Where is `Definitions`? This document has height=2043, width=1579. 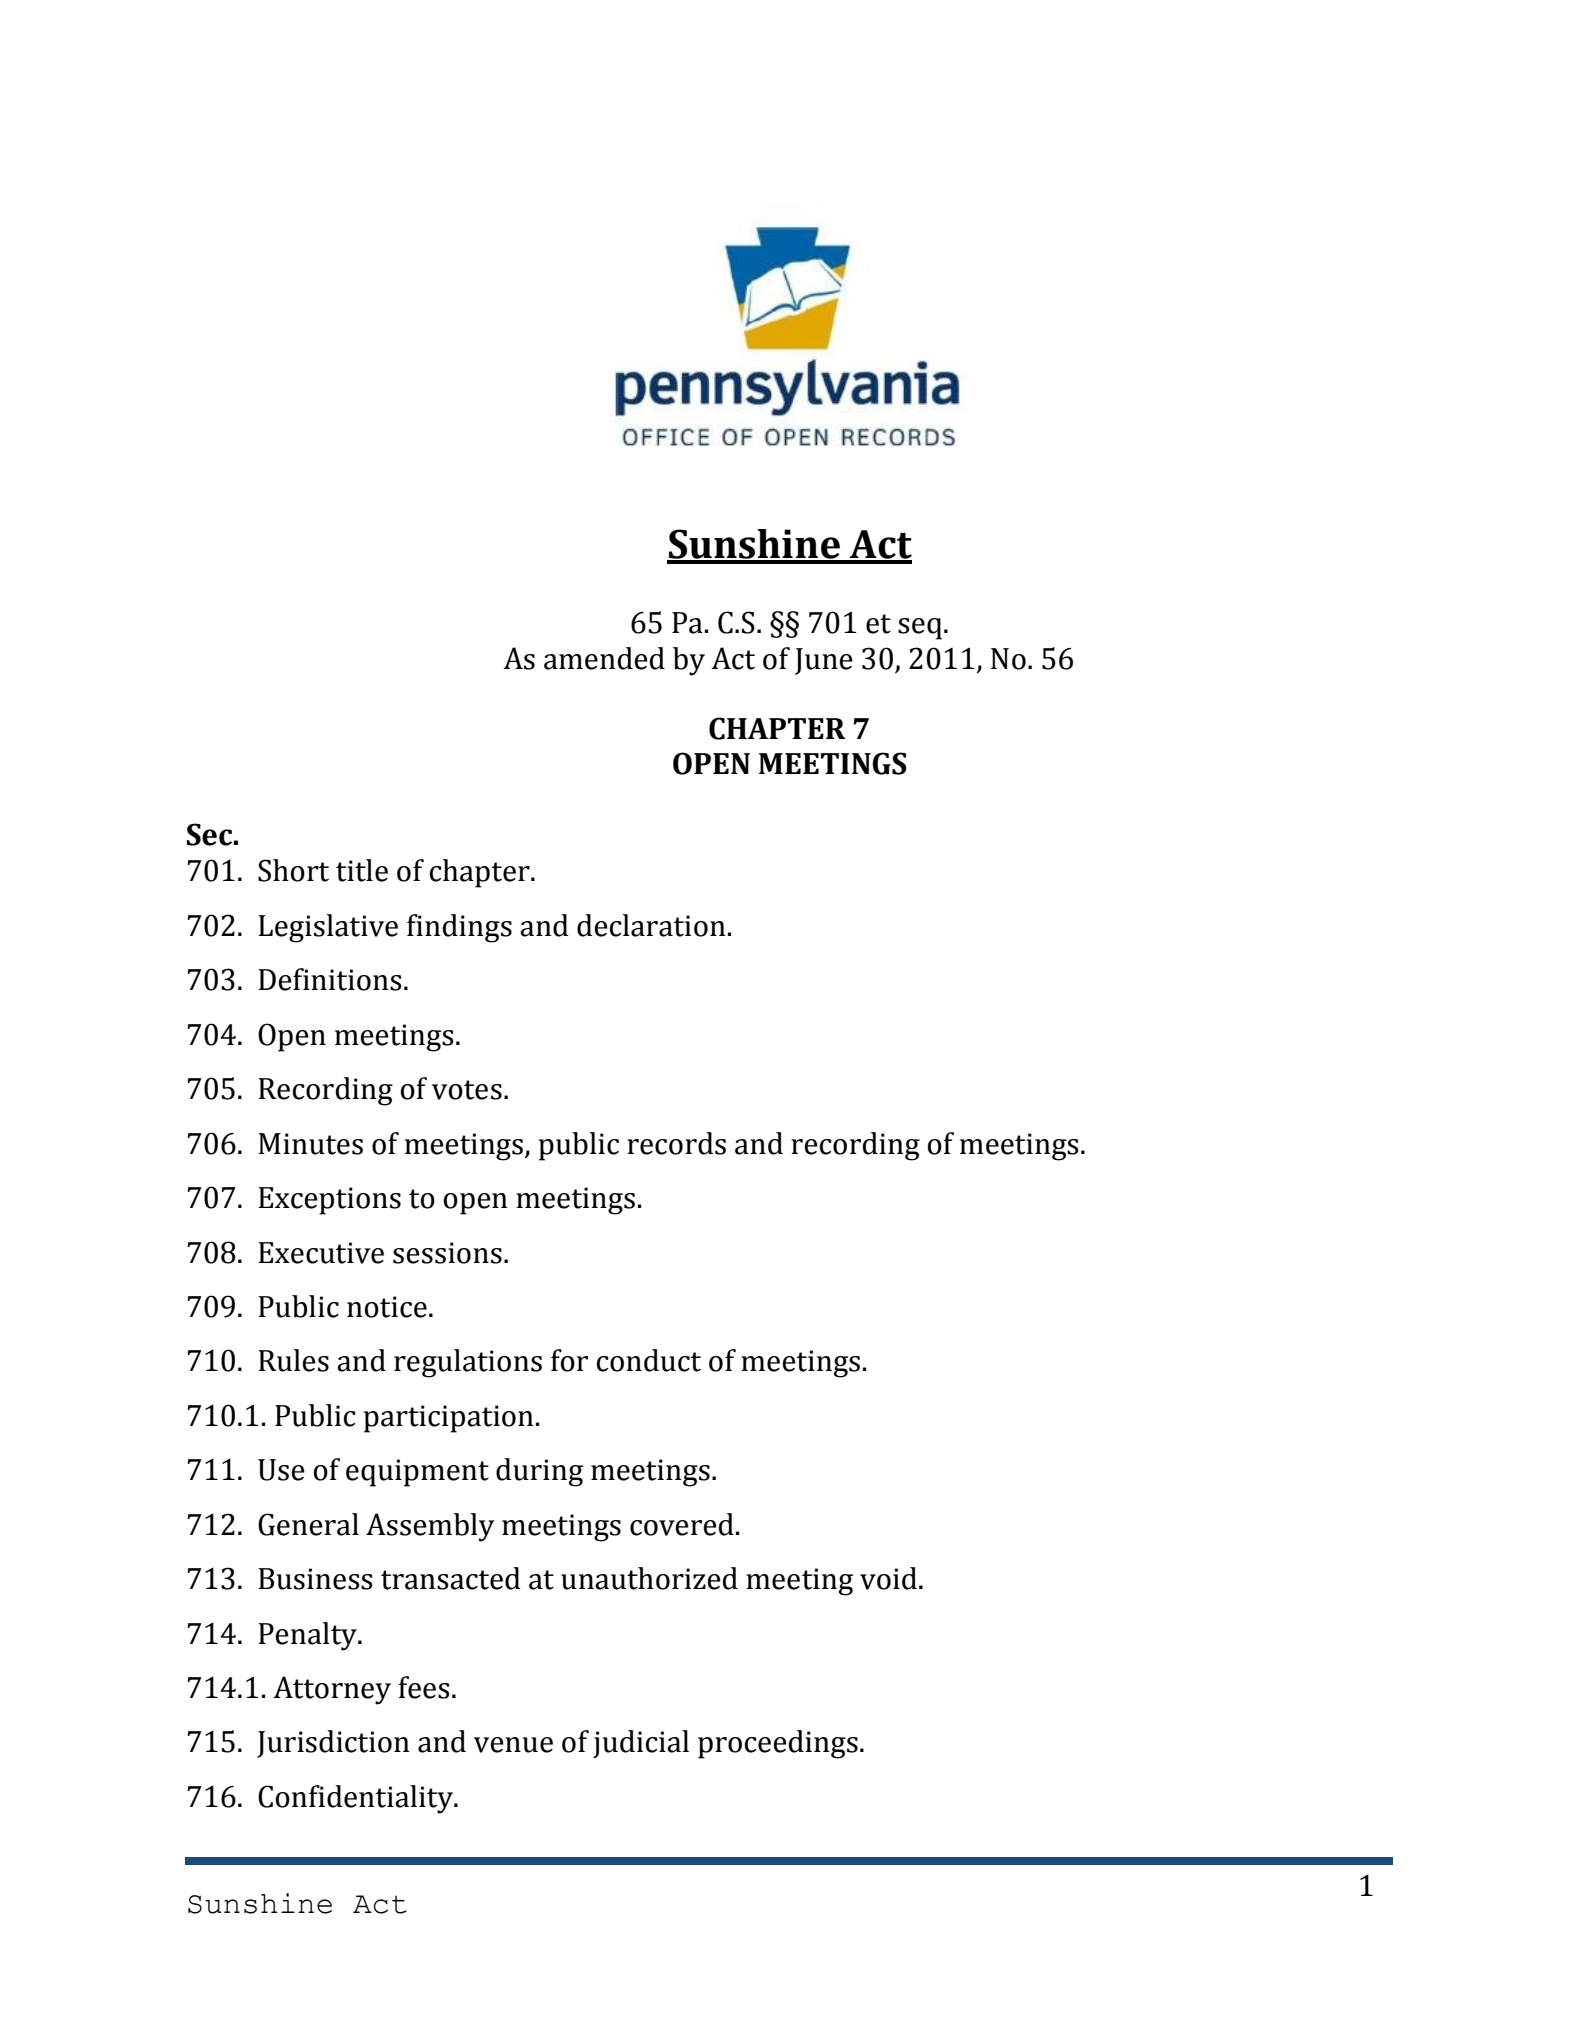
Definitions is located at coordinates (330, 979).
